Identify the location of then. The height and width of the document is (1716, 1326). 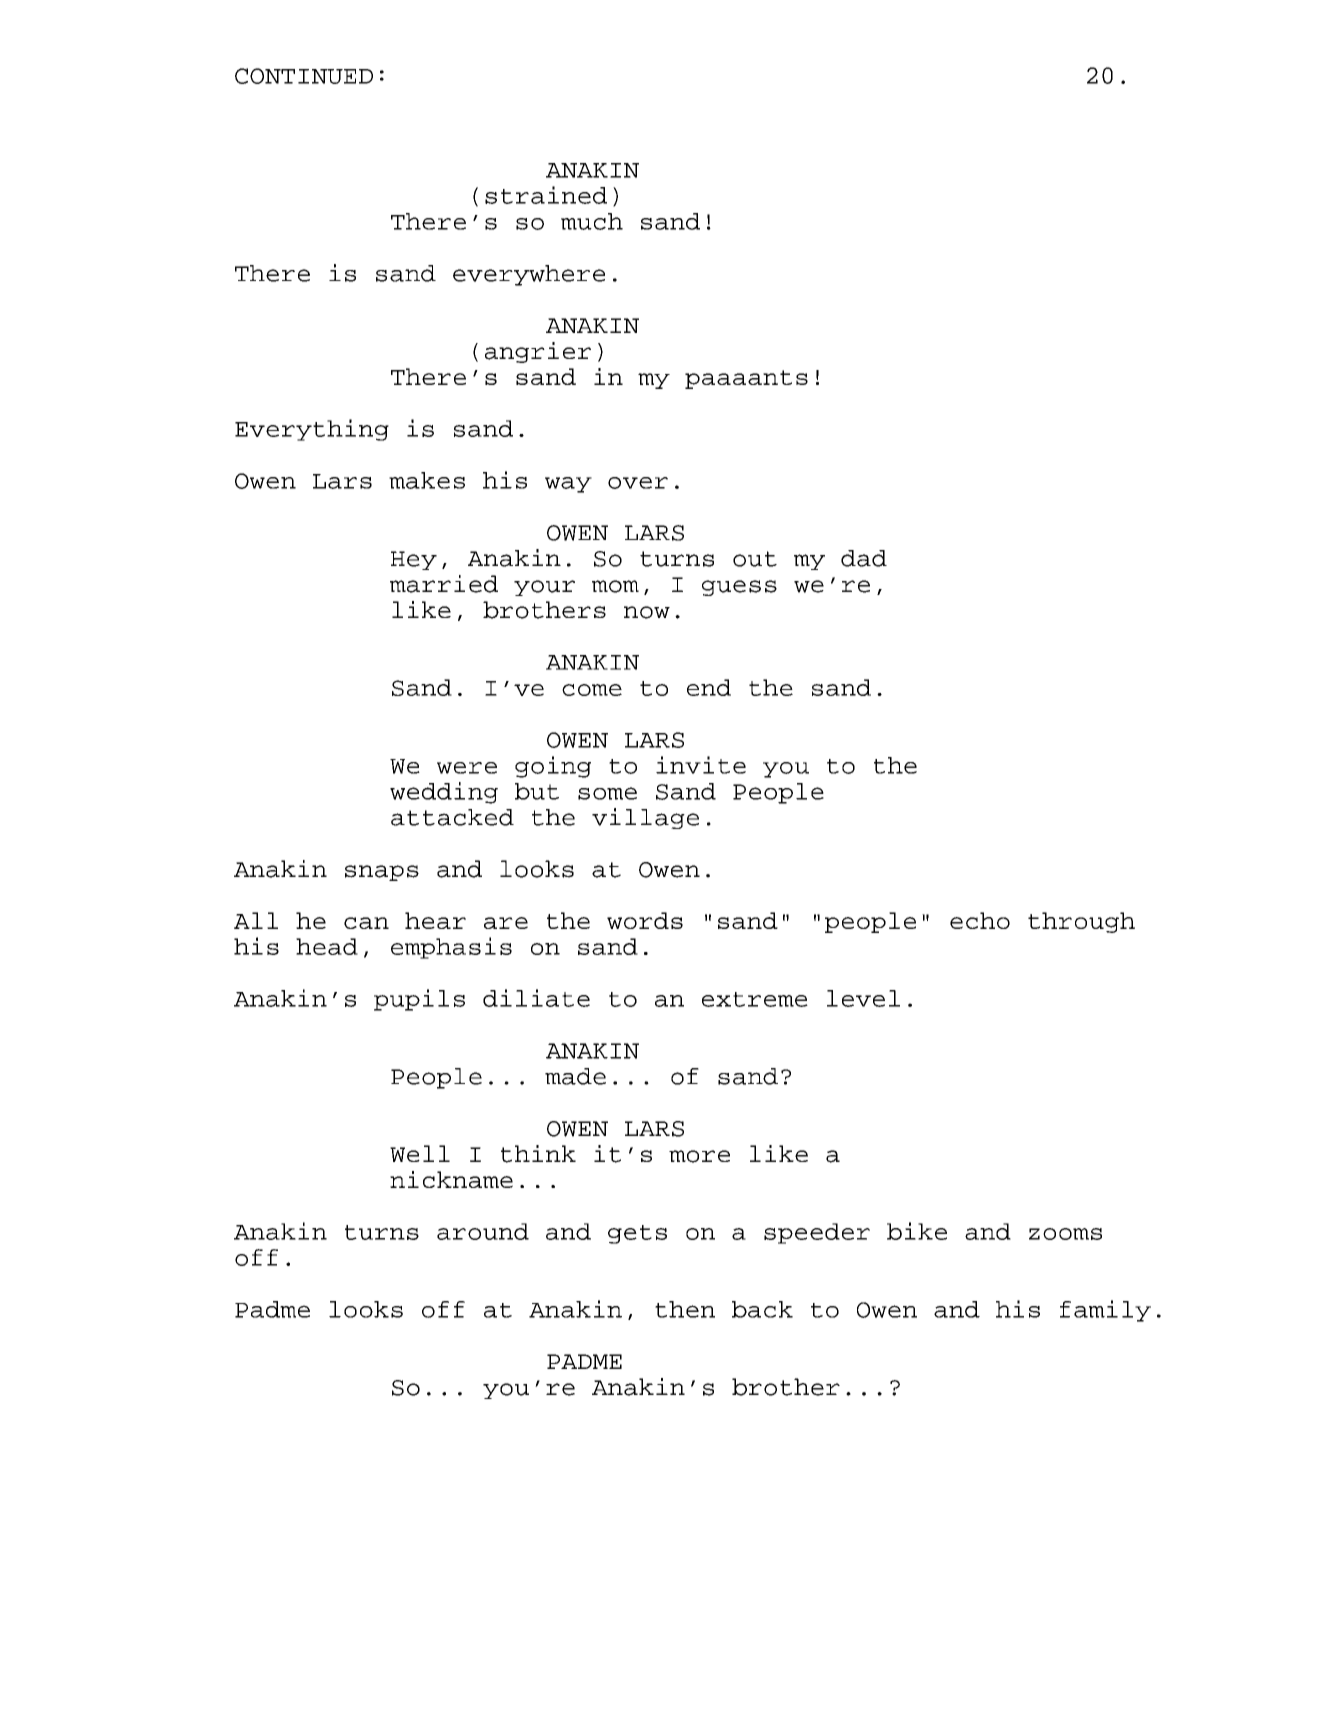
(685, 1309).
